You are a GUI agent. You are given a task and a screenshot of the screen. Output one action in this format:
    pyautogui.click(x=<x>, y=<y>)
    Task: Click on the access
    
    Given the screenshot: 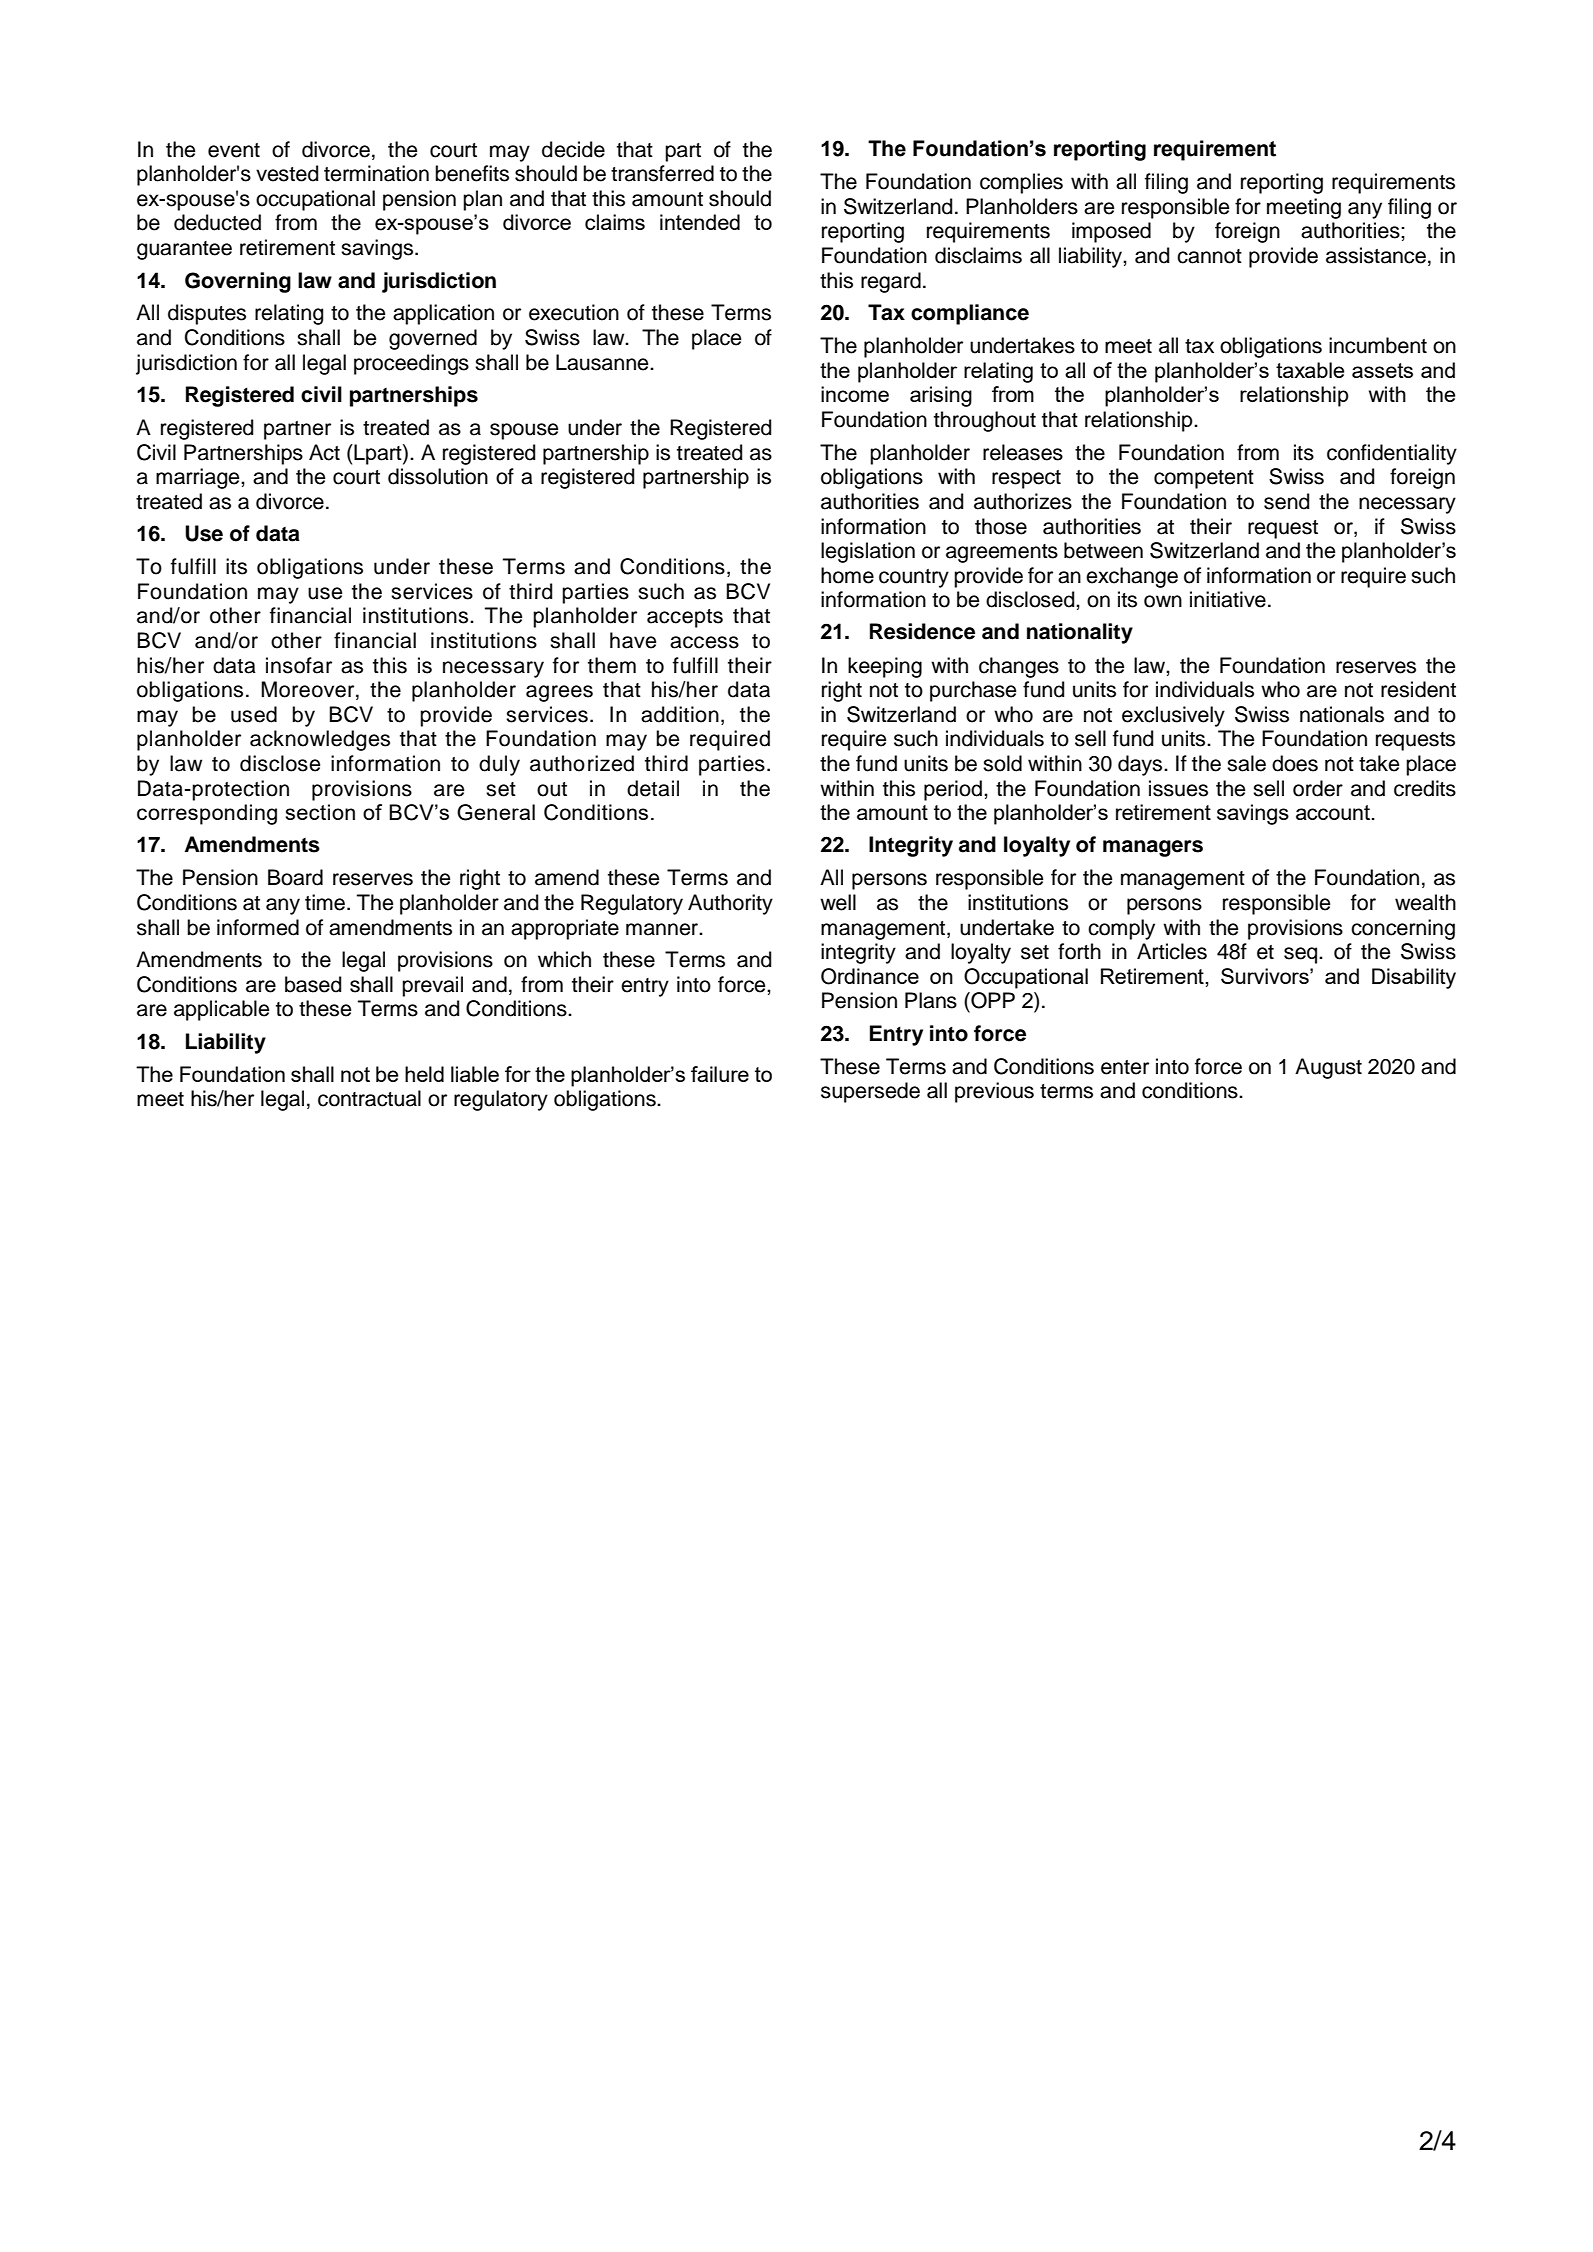 What is the action you would take?
    pyautogui.click(x=704, y=642)
